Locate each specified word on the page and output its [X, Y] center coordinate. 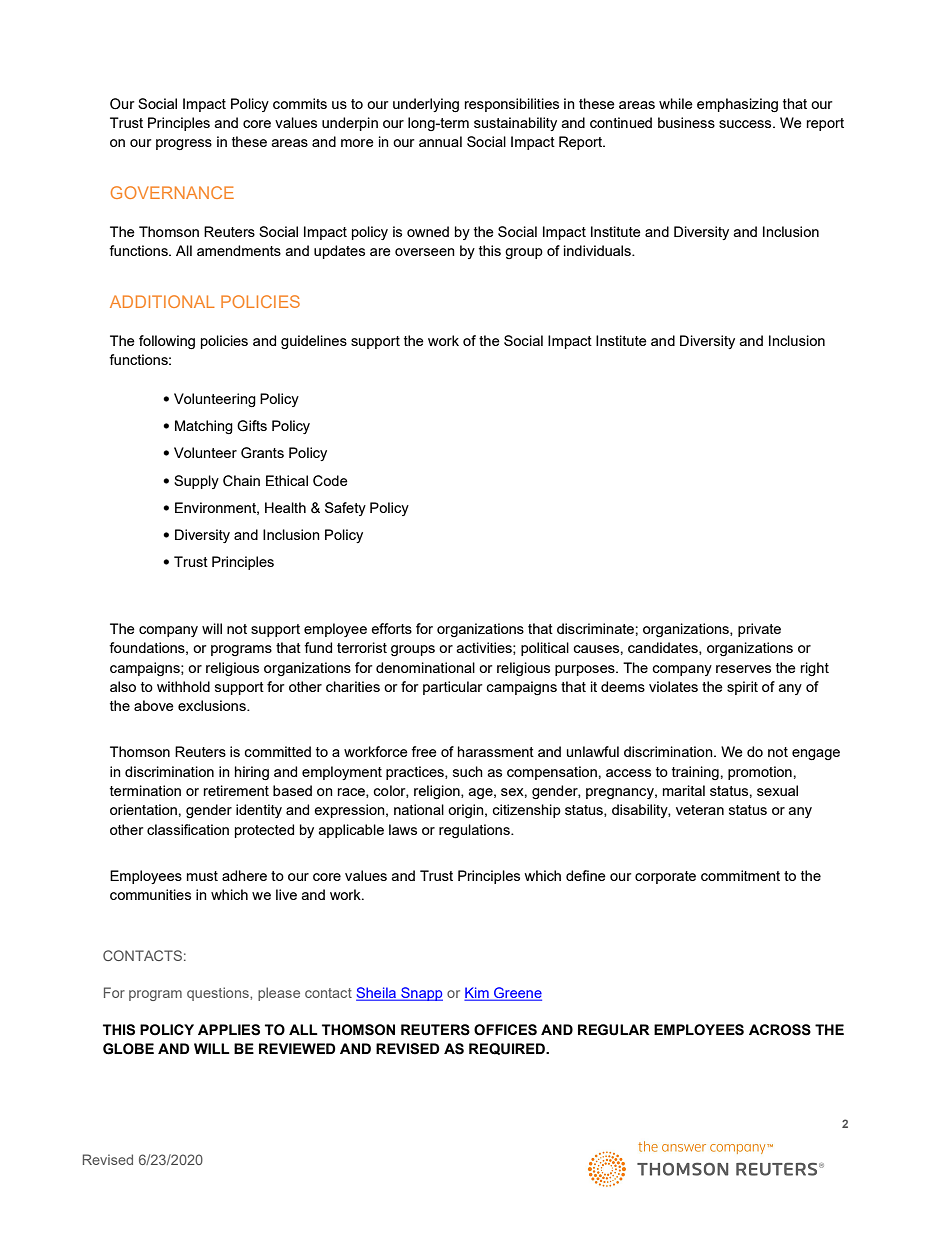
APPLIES [229, 1030]
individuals [598, 250]
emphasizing [737, 105]
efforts [391, 628]
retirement [236, 790]
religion [438, 792]
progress [184, 144]
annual [440, 141]
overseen [425, 252]
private [759, 630]
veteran [700, 810]
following [167, 342]
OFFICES [505, 1030]
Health [285, 507]
